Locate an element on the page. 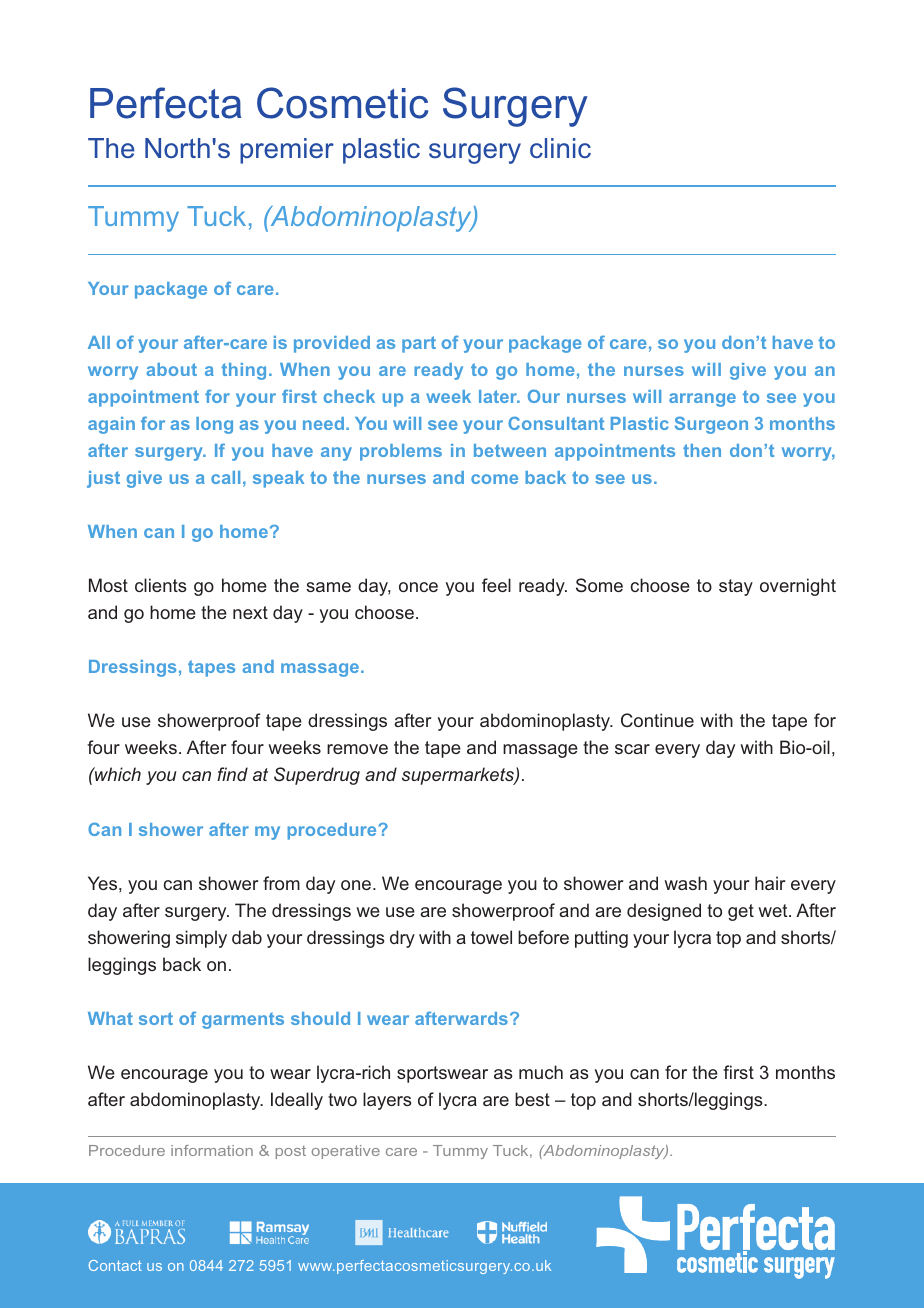 Image resolution: width=924 pixels, height=1308 pixels. simply is located at coordinates (201, 939).
